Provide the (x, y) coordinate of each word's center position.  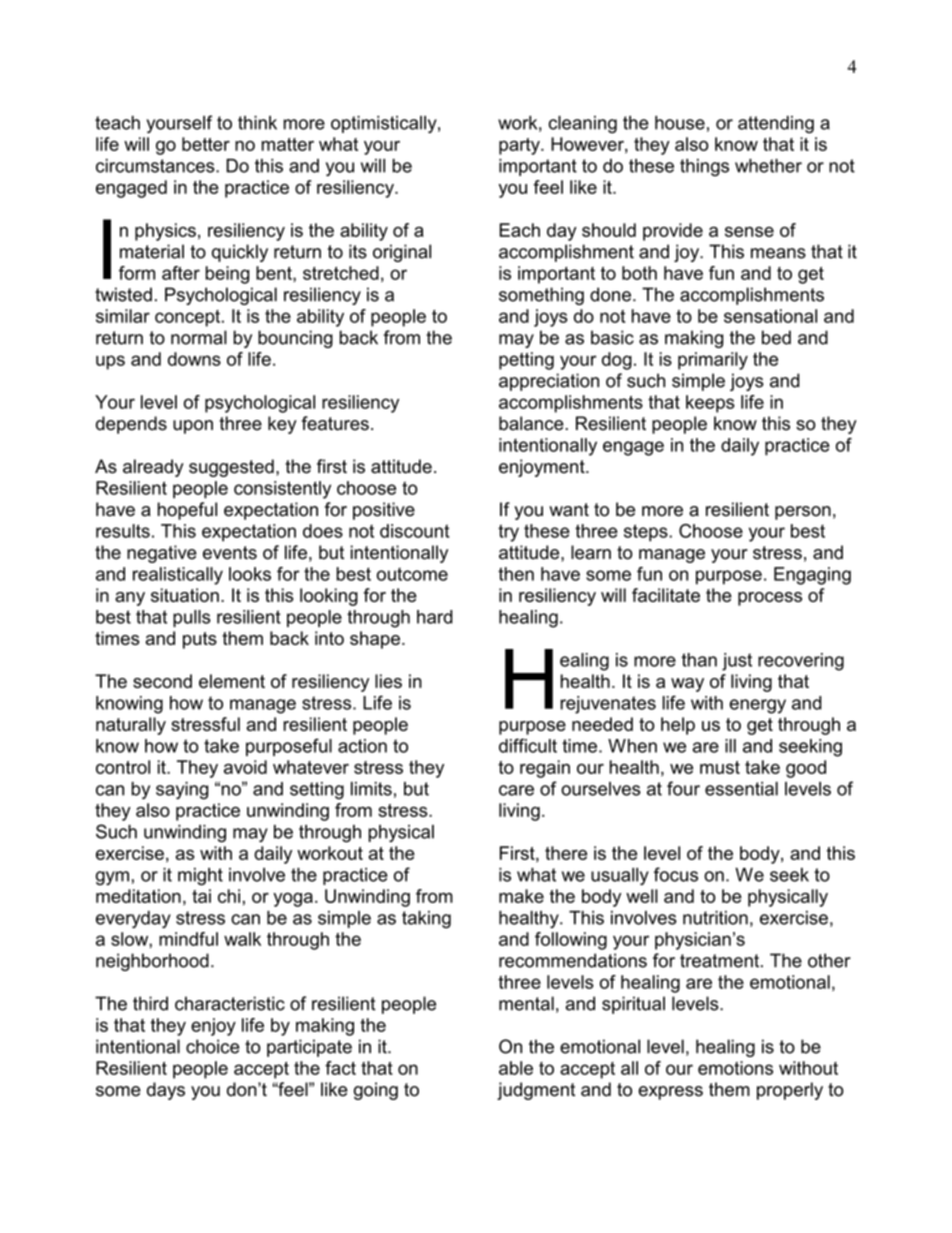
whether (768, 166)
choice (213, 1046)
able (516, 1068)
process (770, 599)
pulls (192, 618)
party (520, 146)
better (206, 144)
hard (435, 617)
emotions (735, 1068)
